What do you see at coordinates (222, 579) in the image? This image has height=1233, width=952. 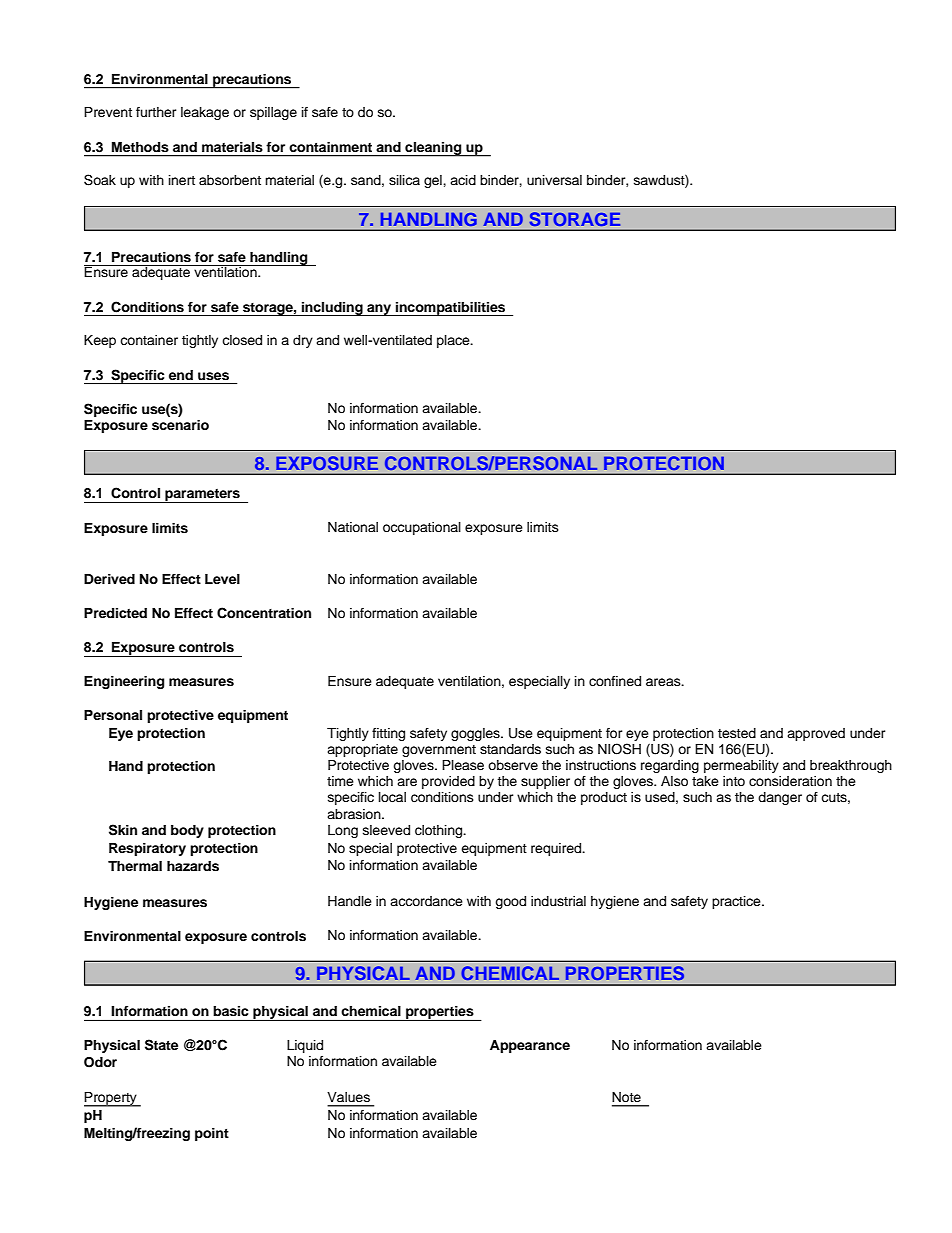 I see `Level` at bounding box center [222, 579].
